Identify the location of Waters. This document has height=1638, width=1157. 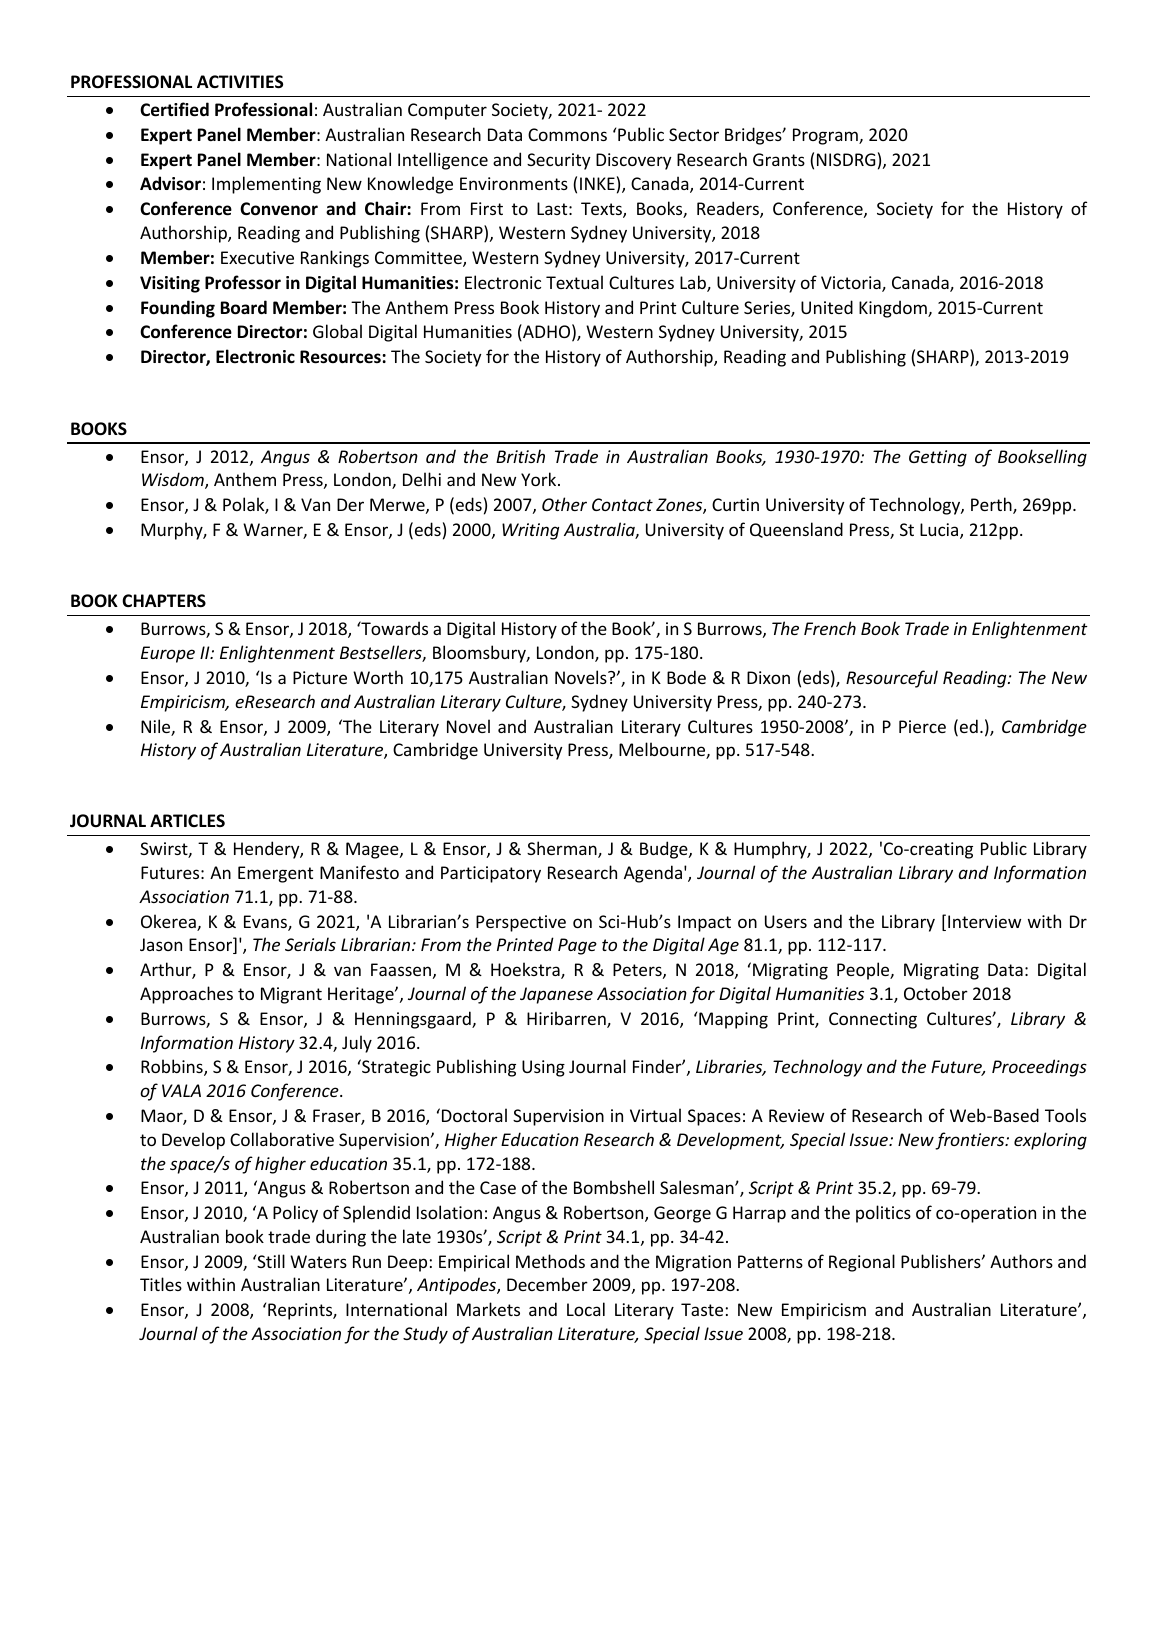
(318, 1261).
